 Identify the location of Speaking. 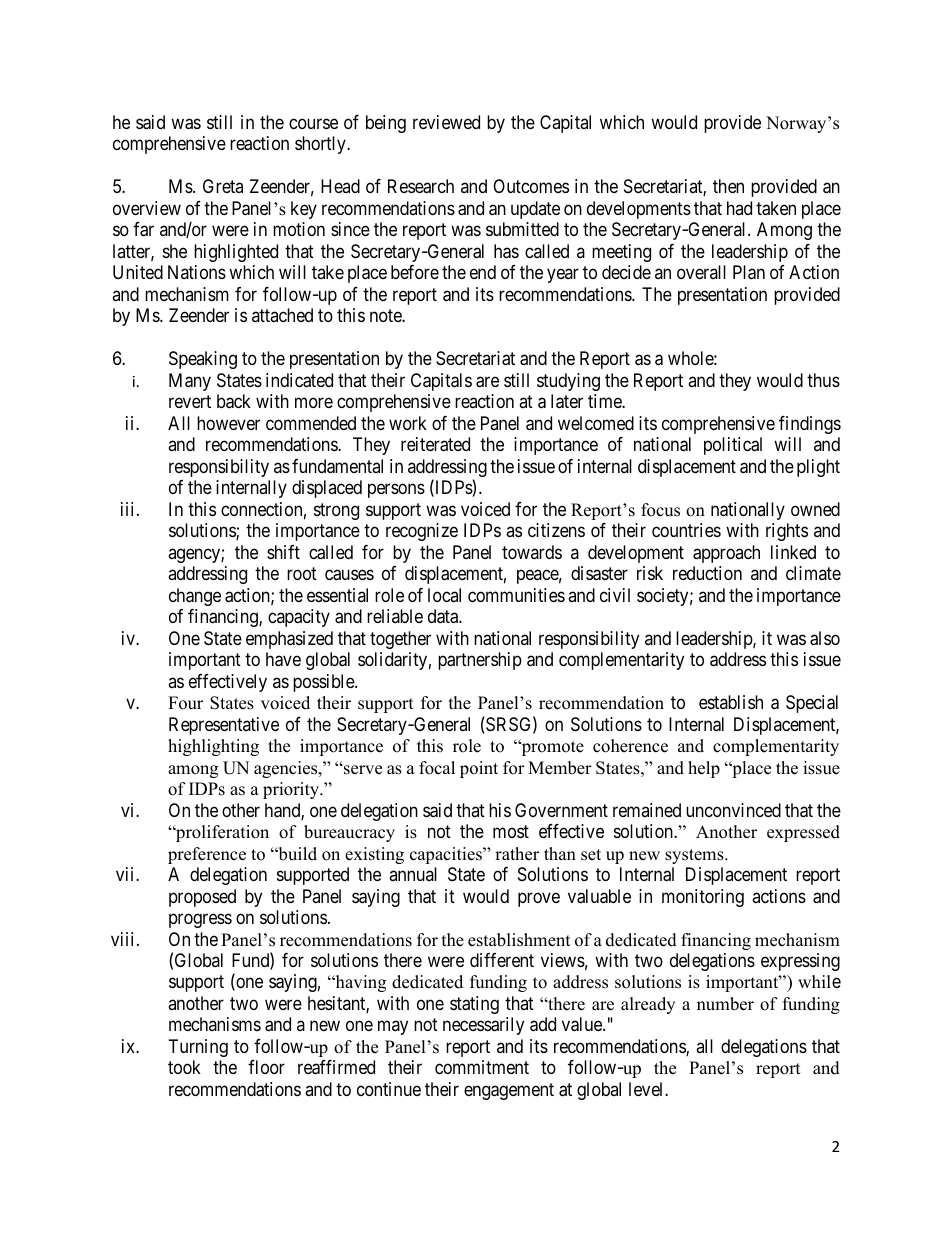
(203, 360).
